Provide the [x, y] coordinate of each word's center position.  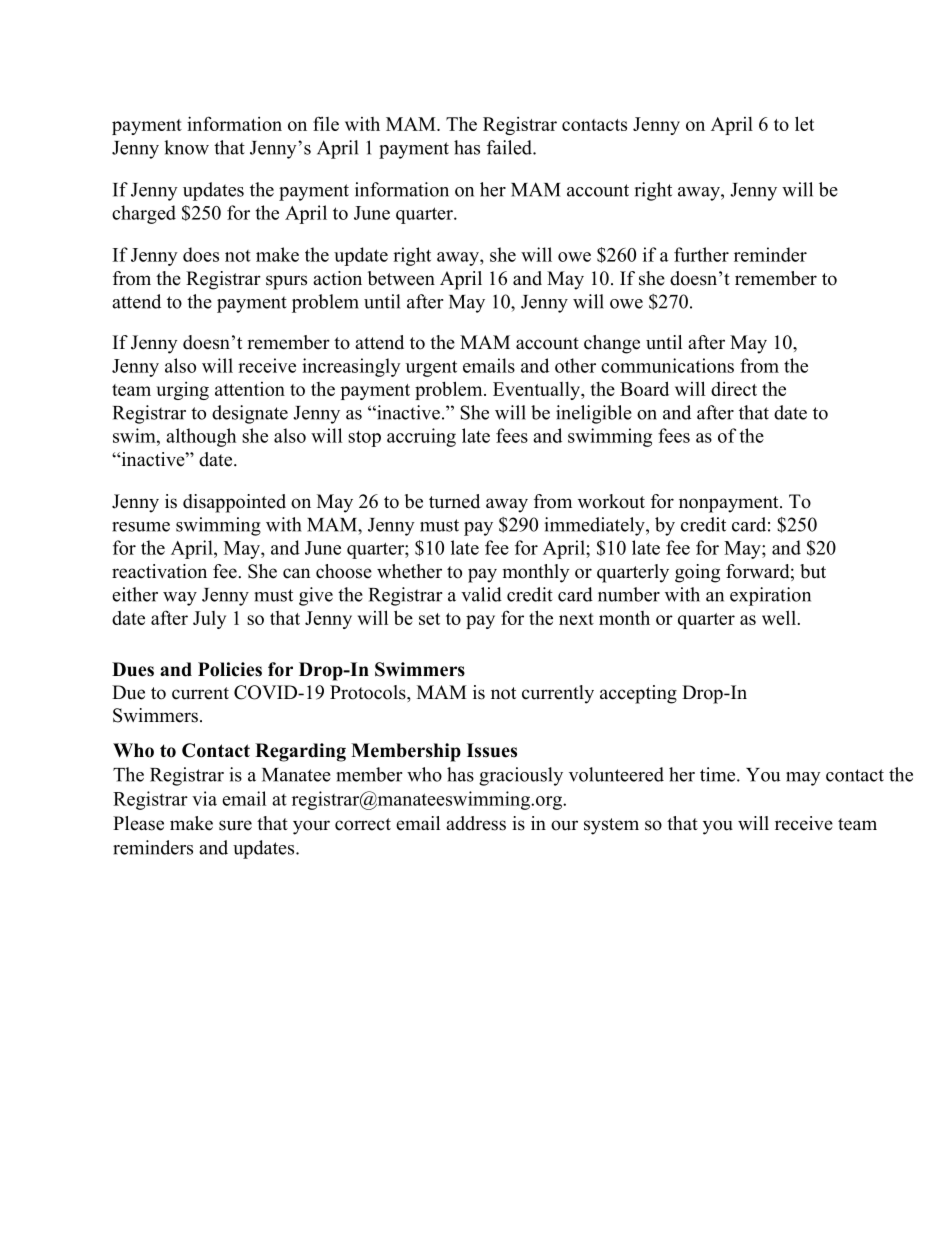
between [401, 278]
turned [454, 501]
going [697, 573]
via [204, 798]
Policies [230, 669]
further [701, 254]
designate [250, 414]
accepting [638, 694]
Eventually [537, 391]
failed [510, 147]
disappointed [234, 503]
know [186, 147]
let [804, 123]
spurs [286, 282]
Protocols [369, 692]
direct [734, 389]
